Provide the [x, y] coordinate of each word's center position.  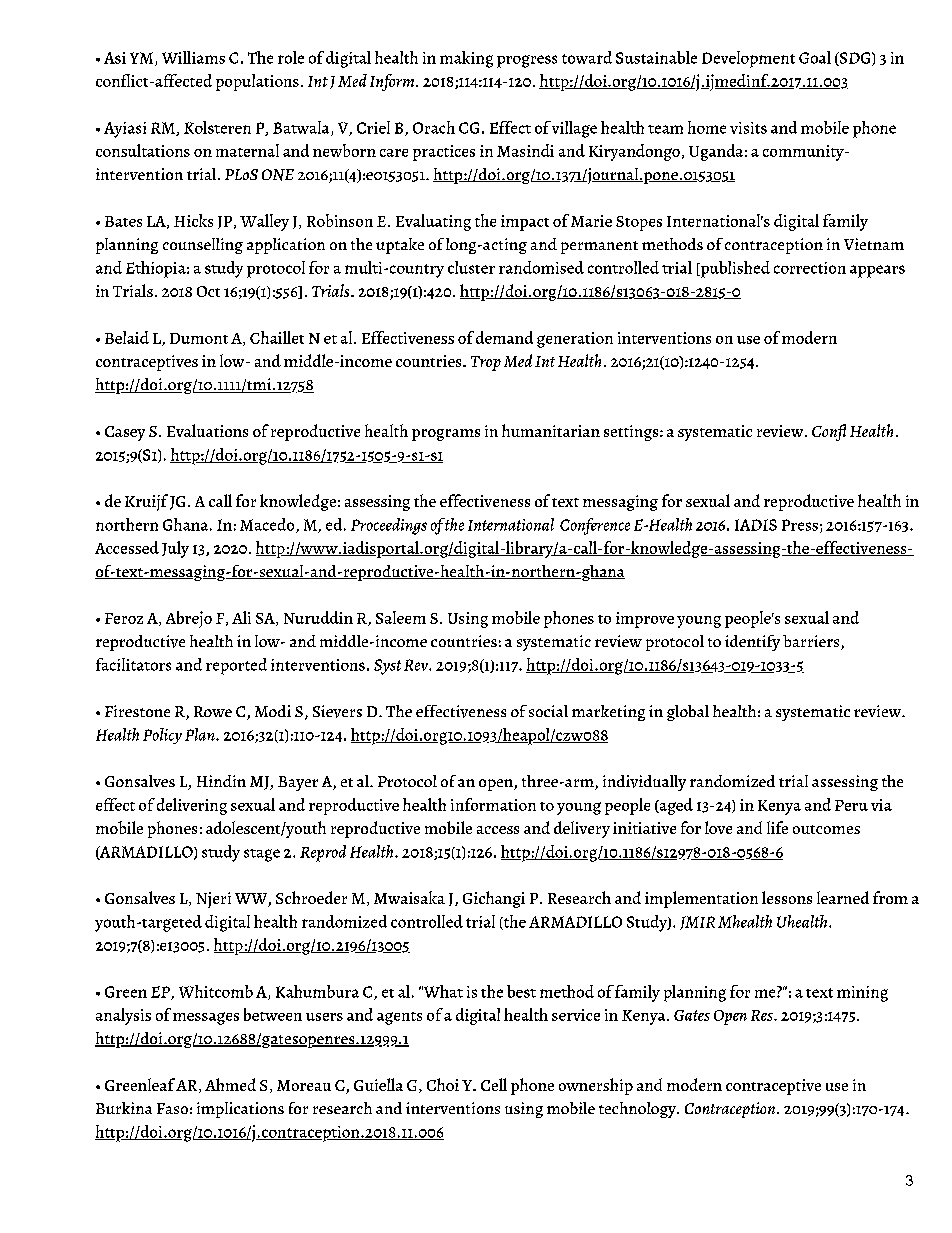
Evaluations [207, 430]
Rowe [213, 711]
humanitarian [551, 430]
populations [257, 82]
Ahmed [230, 1084]
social [548, 711]
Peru [851, 805]
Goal [815, 57]
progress [527, 61]
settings [632, 433]
